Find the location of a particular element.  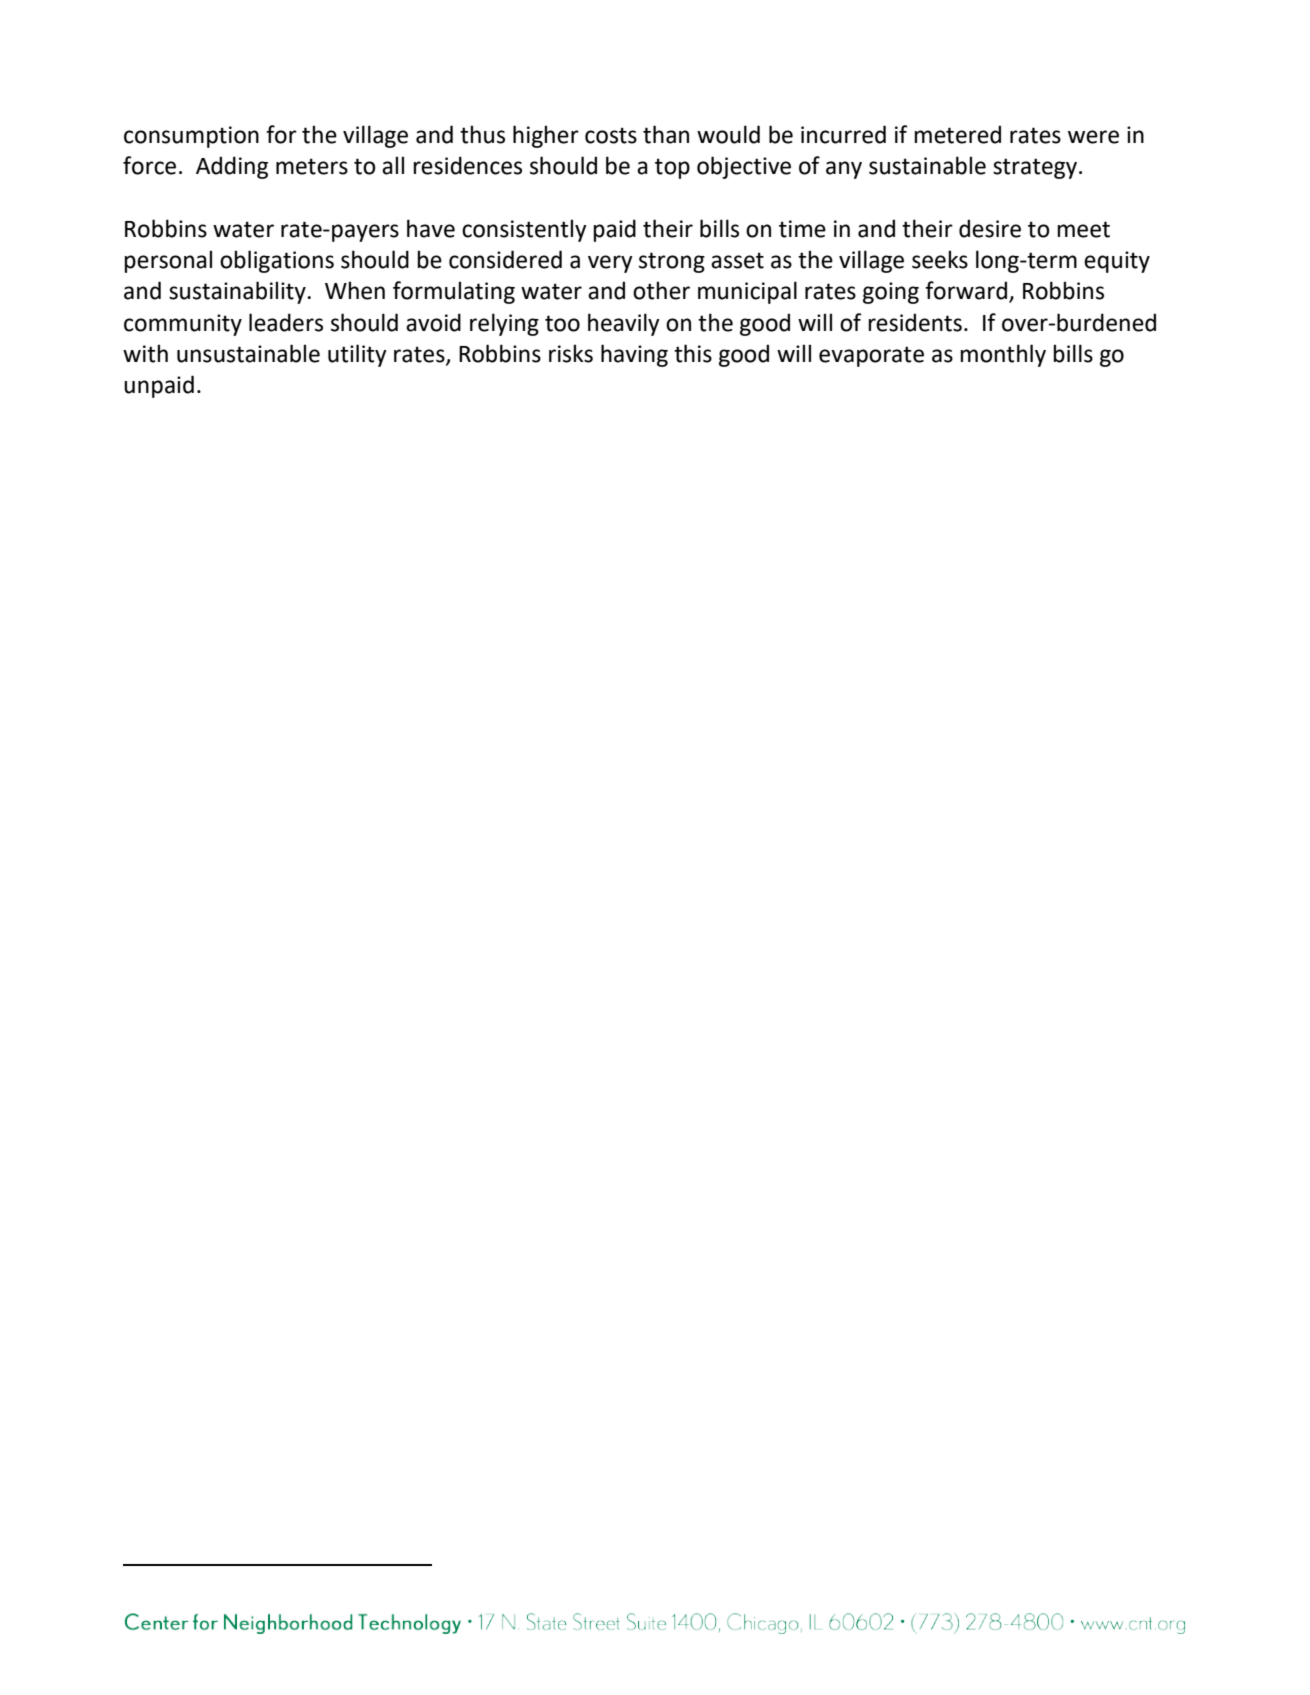

forward is located at coordinates (966, 290).
